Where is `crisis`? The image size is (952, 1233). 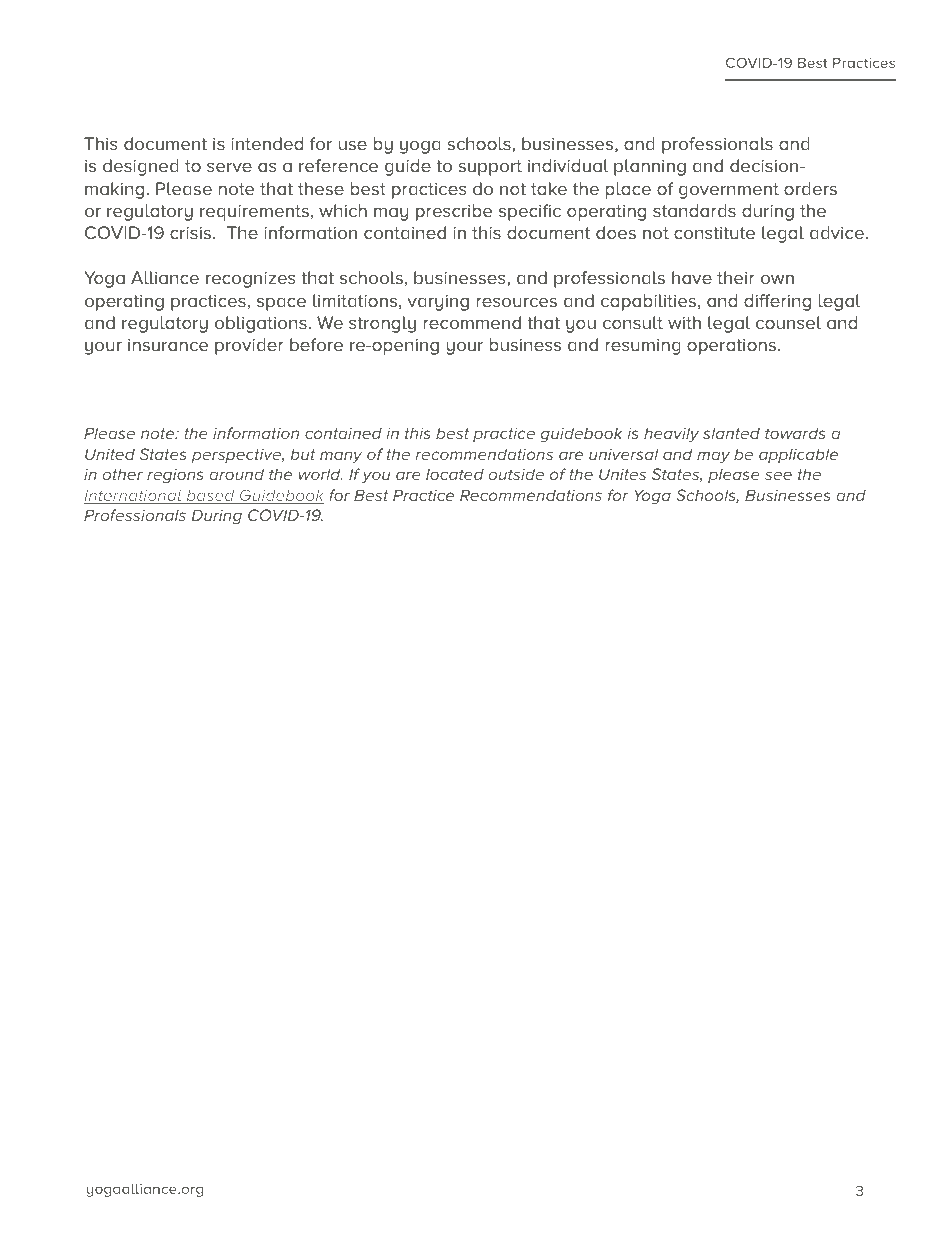 crisis is located at coordinates (190, 232).
